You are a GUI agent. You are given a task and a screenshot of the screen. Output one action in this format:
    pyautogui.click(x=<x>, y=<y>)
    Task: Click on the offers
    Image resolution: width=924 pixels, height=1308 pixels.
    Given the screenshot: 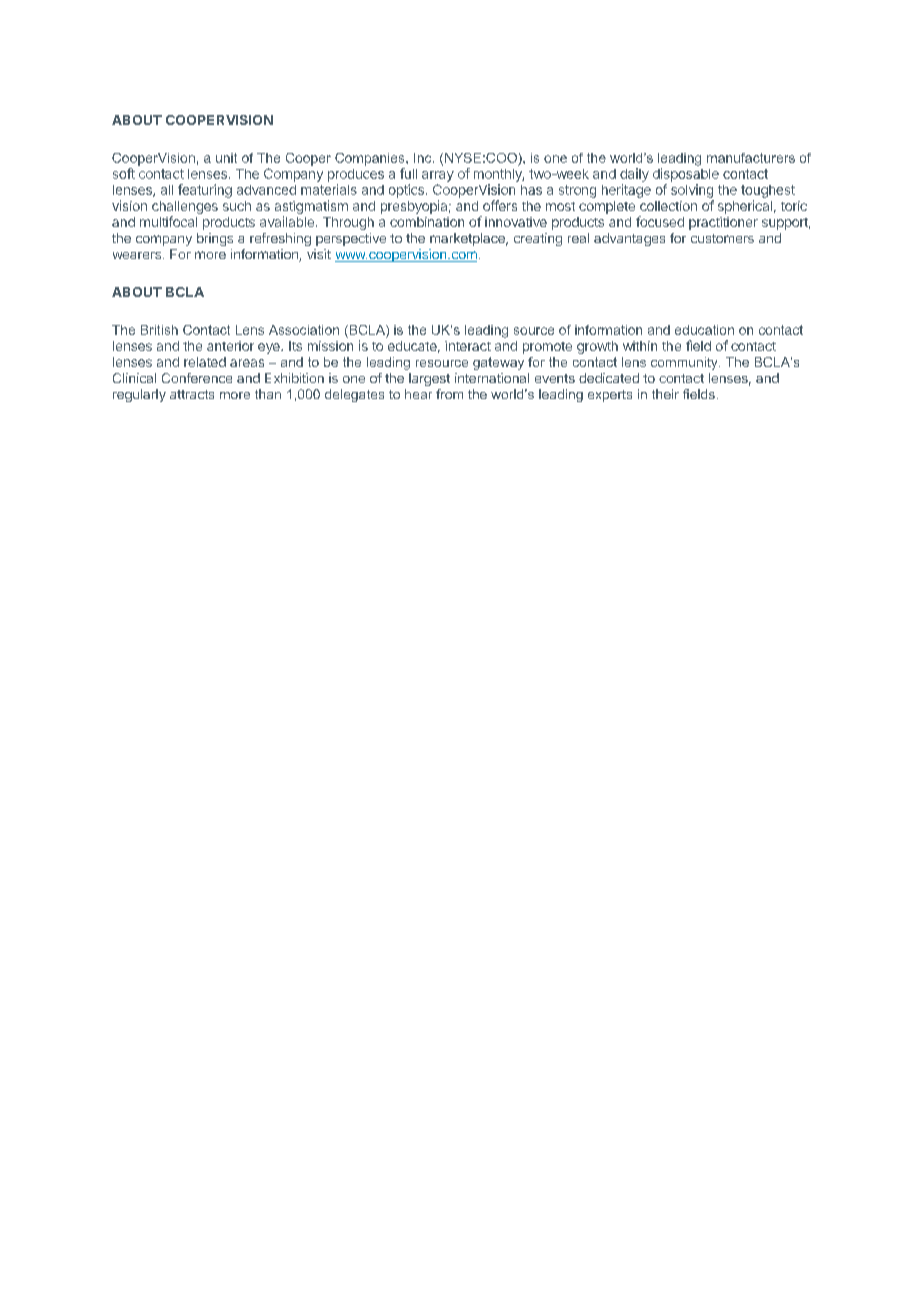 What is the action you would take?
    pyautogui.click(x=500, y=205)
